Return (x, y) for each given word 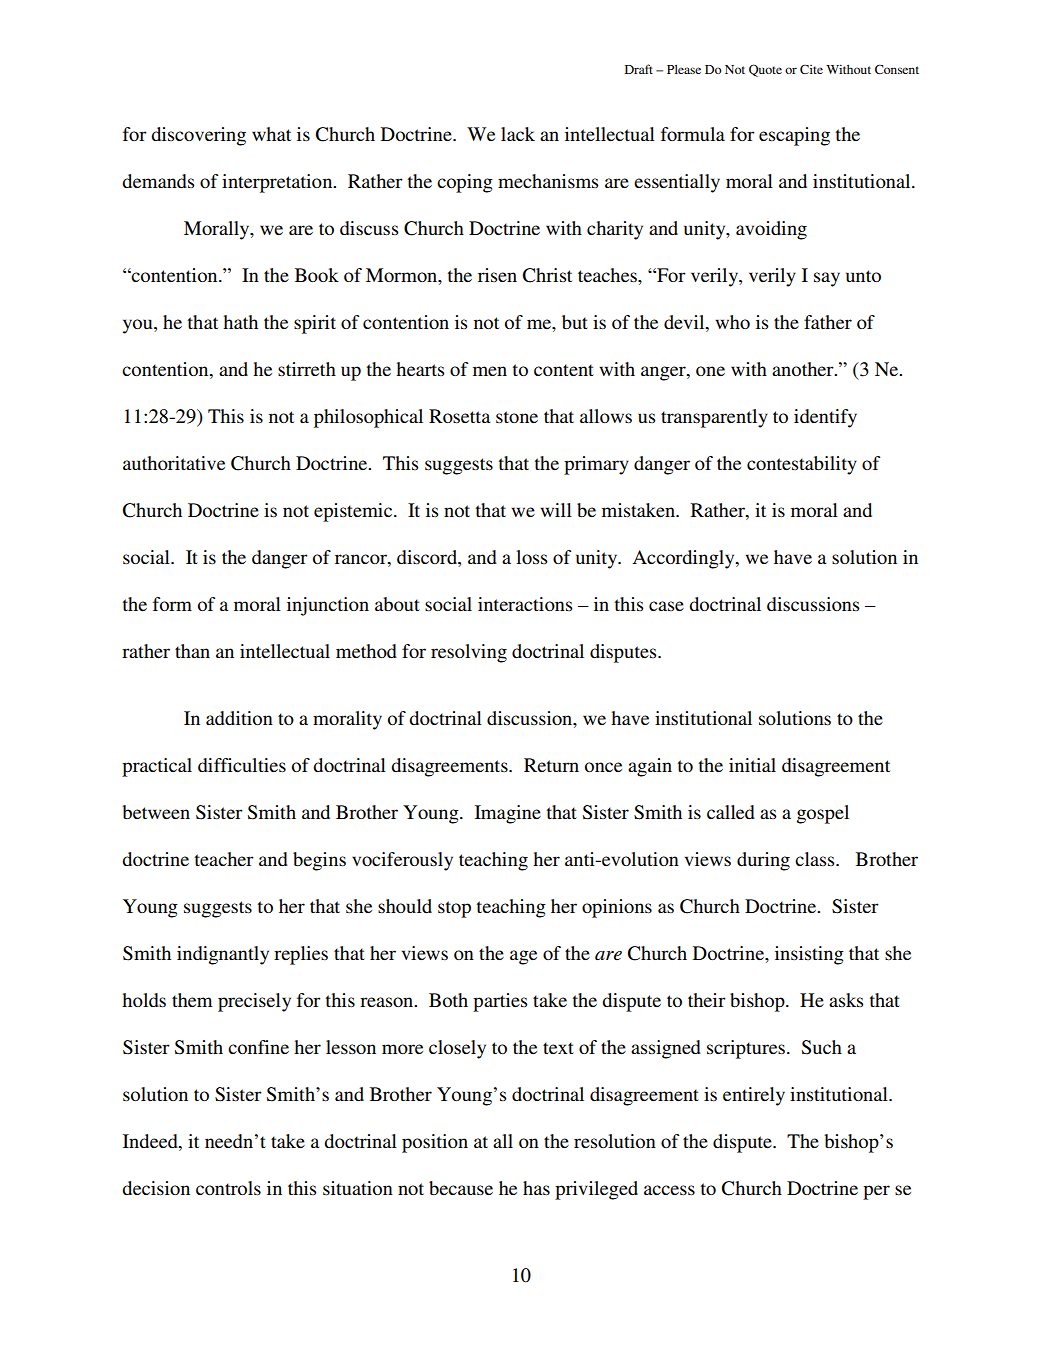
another (804, 369)
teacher (224, 859)
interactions (525, 604)
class (816, 859)
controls (228, 1188)
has (536, 1188)
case (666, 606)
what (271, 134)
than (192, 651)
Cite (811, 69)
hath (240, 322)
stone (517, 417)
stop (454, 909)
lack (518, 134)
